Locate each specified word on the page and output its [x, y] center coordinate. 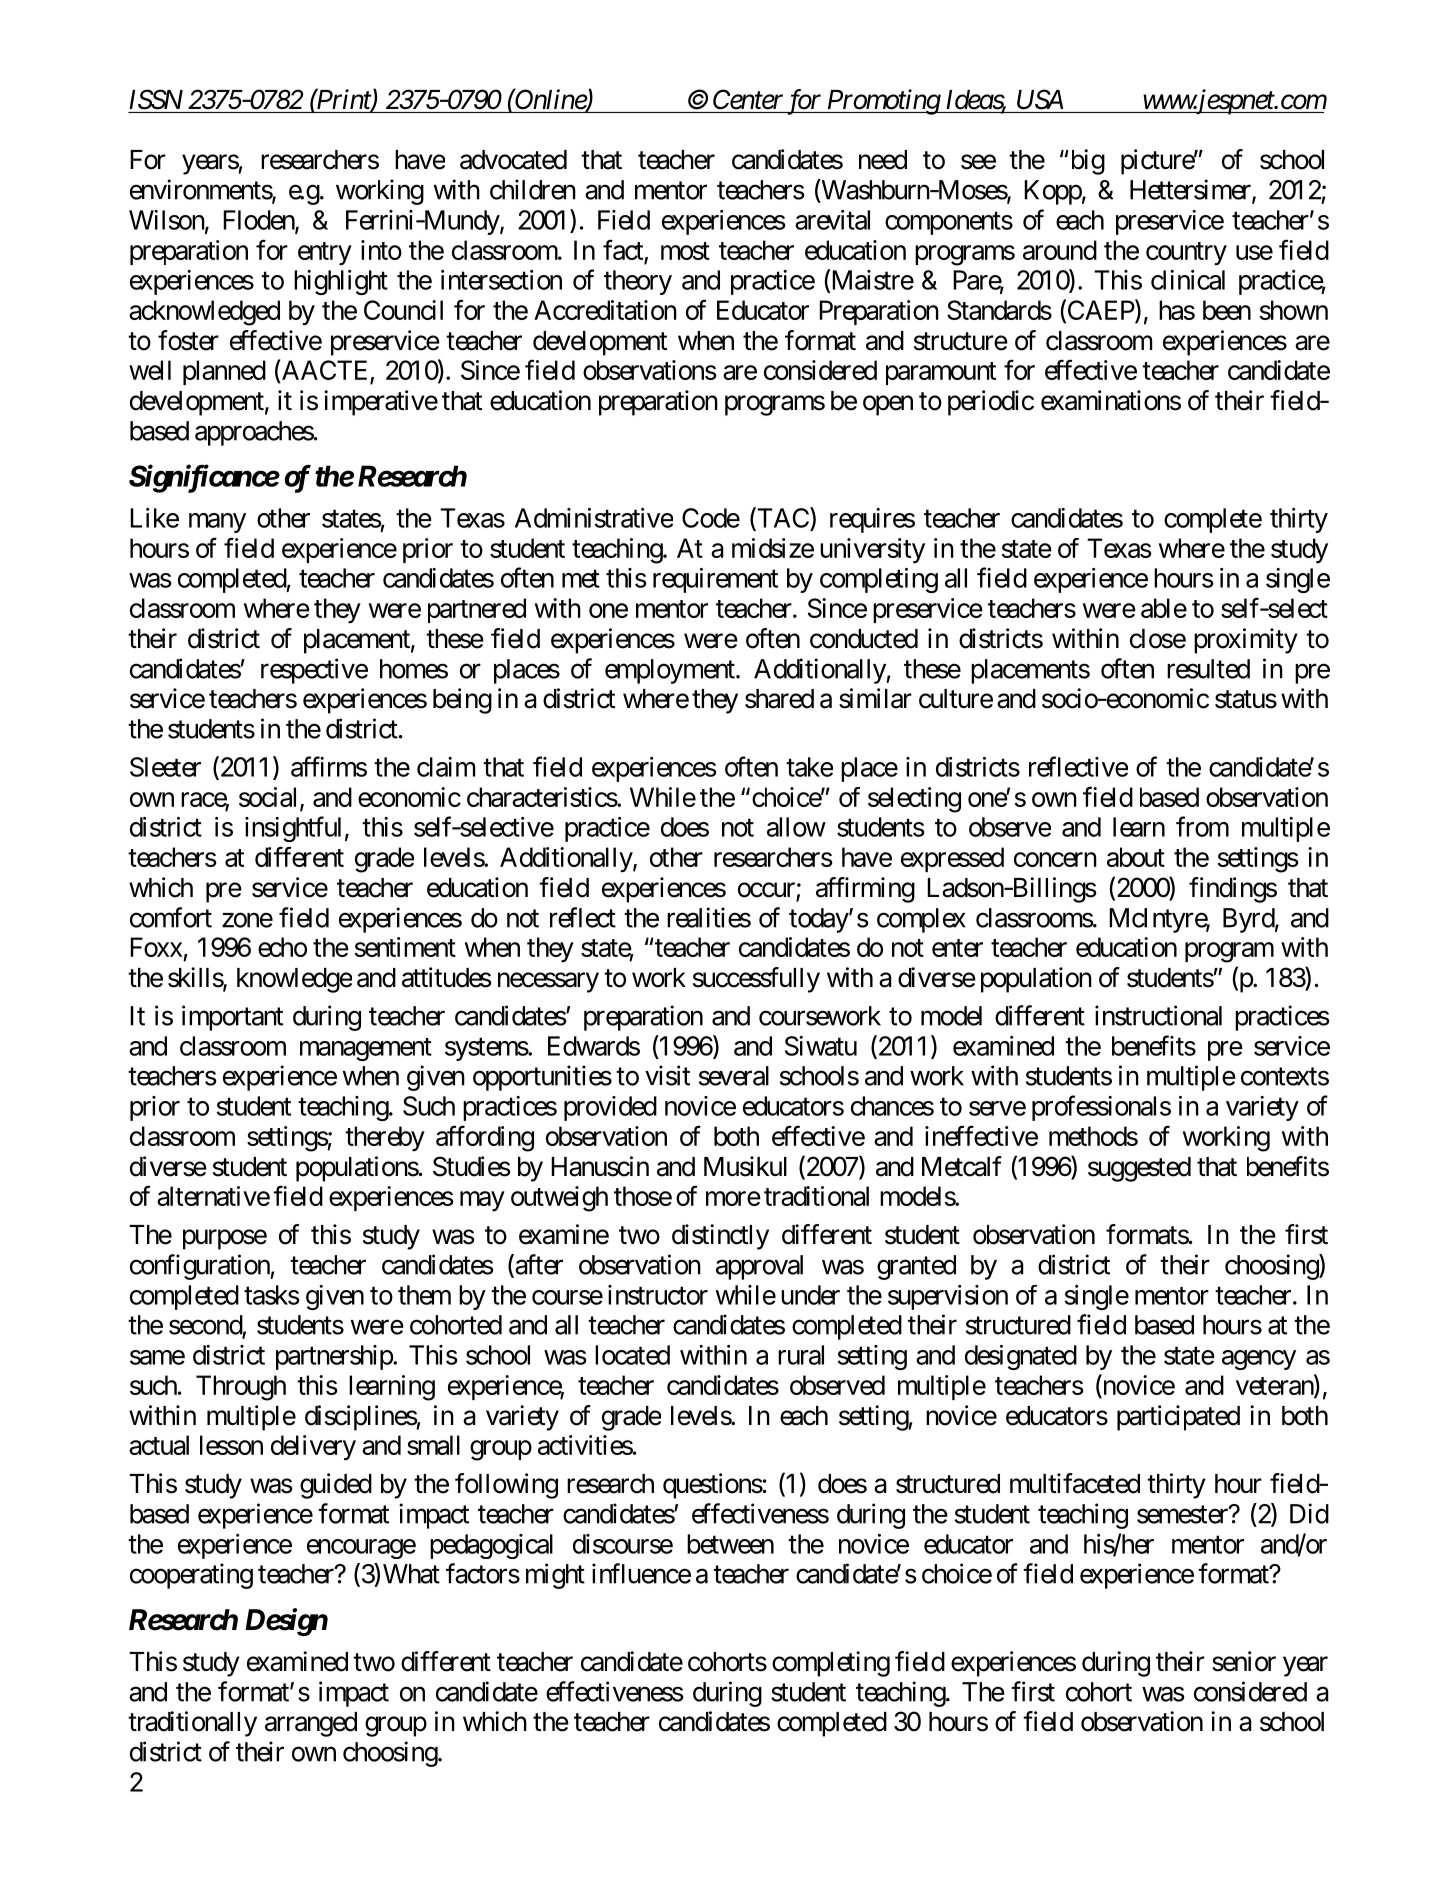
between [730, 1544]
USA [1040, 99]
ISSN [156, 99]
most [685, 251]
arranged [311, 1724]
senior [1244, 1661]
